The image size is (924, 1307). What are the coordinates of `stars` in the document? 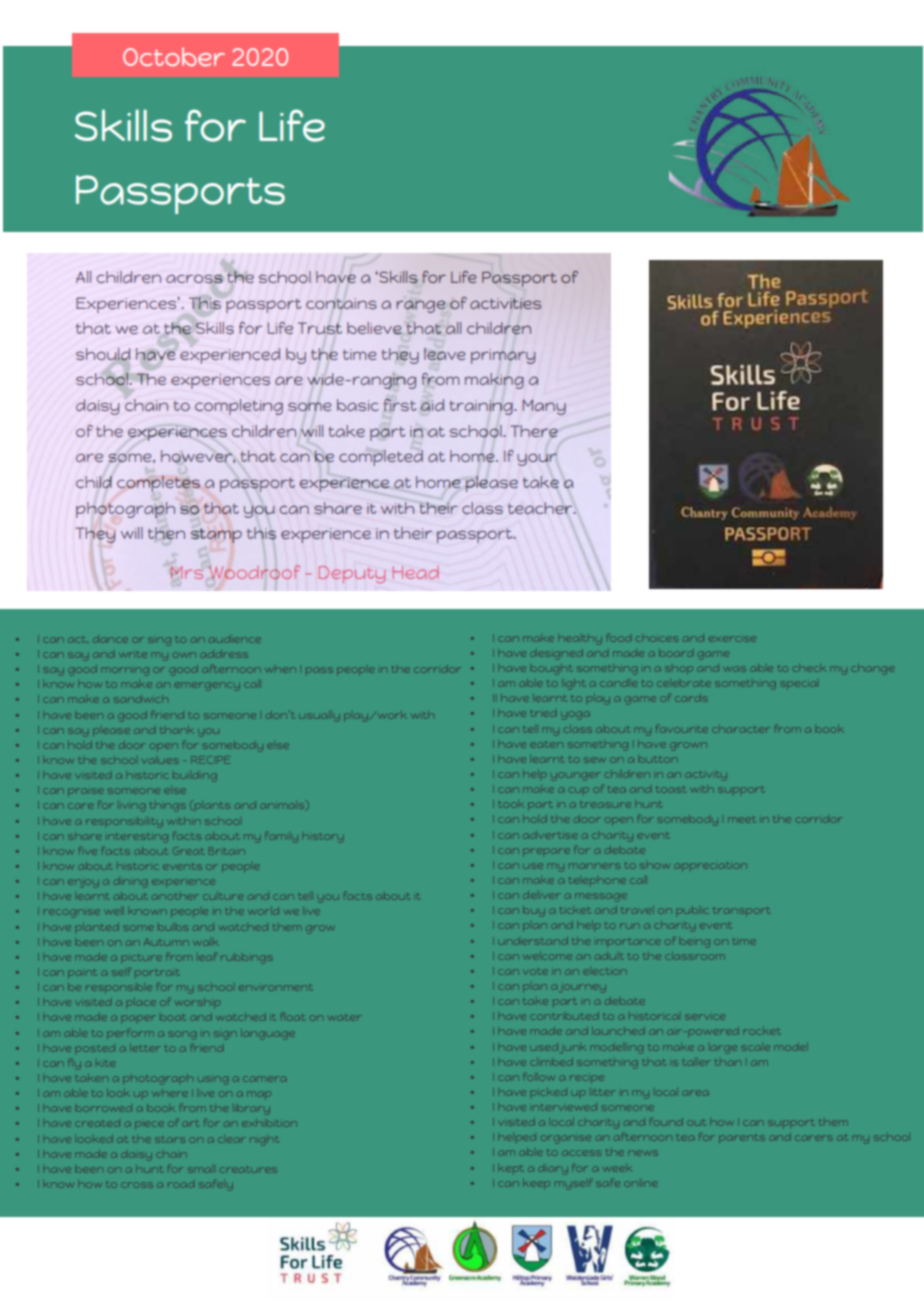 It's located at (170, 1140).
